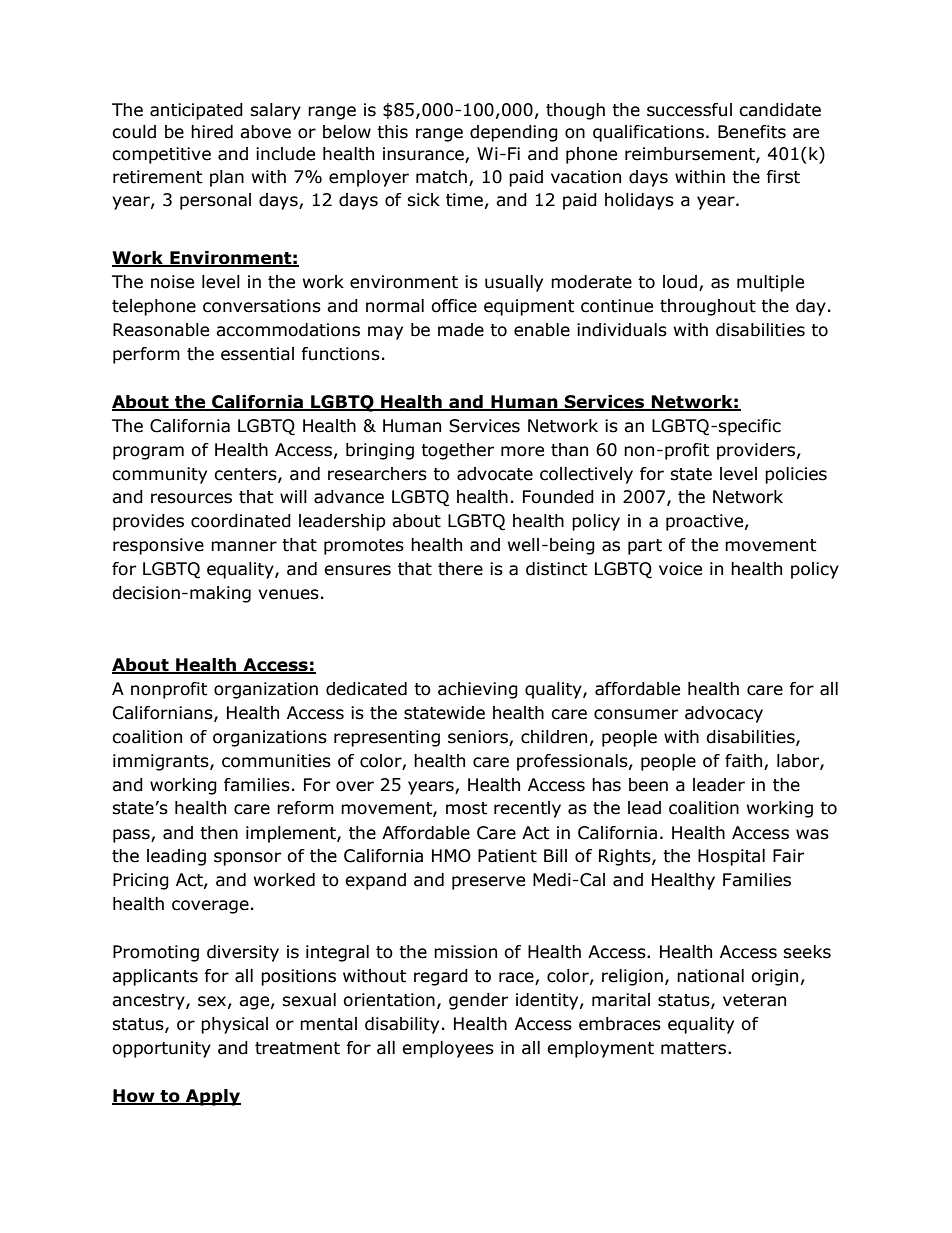 Image resolution: width=952 pixels, height=1233 pixels. Describe the element at coordinates (752, 132) in the document. I see `Benefits` at that location.
